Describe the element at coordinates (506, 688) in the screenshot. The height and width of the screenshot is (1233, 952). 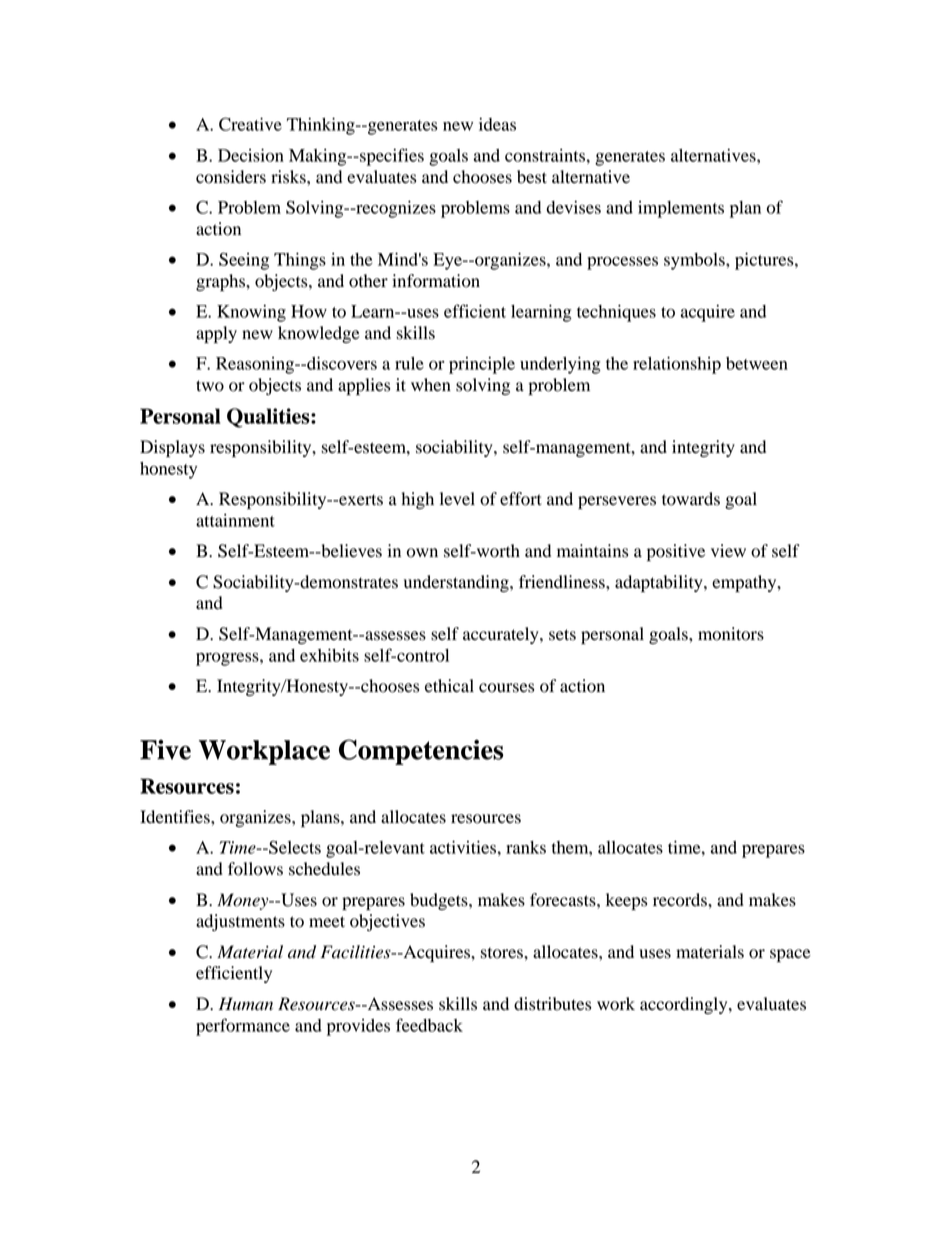
I see `courses` at that location.
